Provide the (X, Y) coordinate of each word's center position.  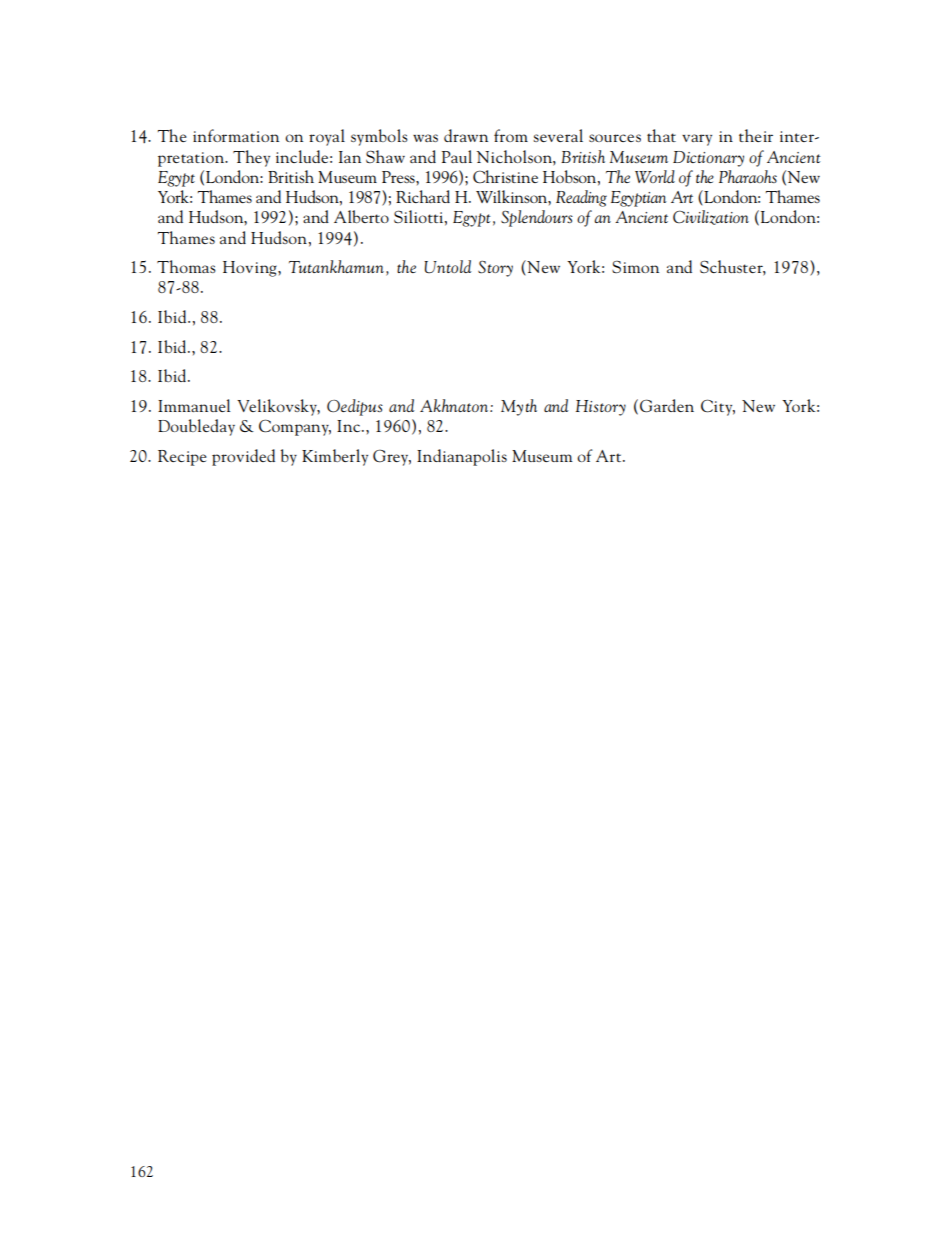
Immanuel (194, 405)
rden (678, 405)
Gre (386, 456)
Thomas (186, 266)
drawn (466, 135)
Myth (519, 407)
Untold (447, 267)
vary (697, 140)
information (236, 135)
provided (243, 457)
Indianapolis (462, 457)
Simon (635, 267)
